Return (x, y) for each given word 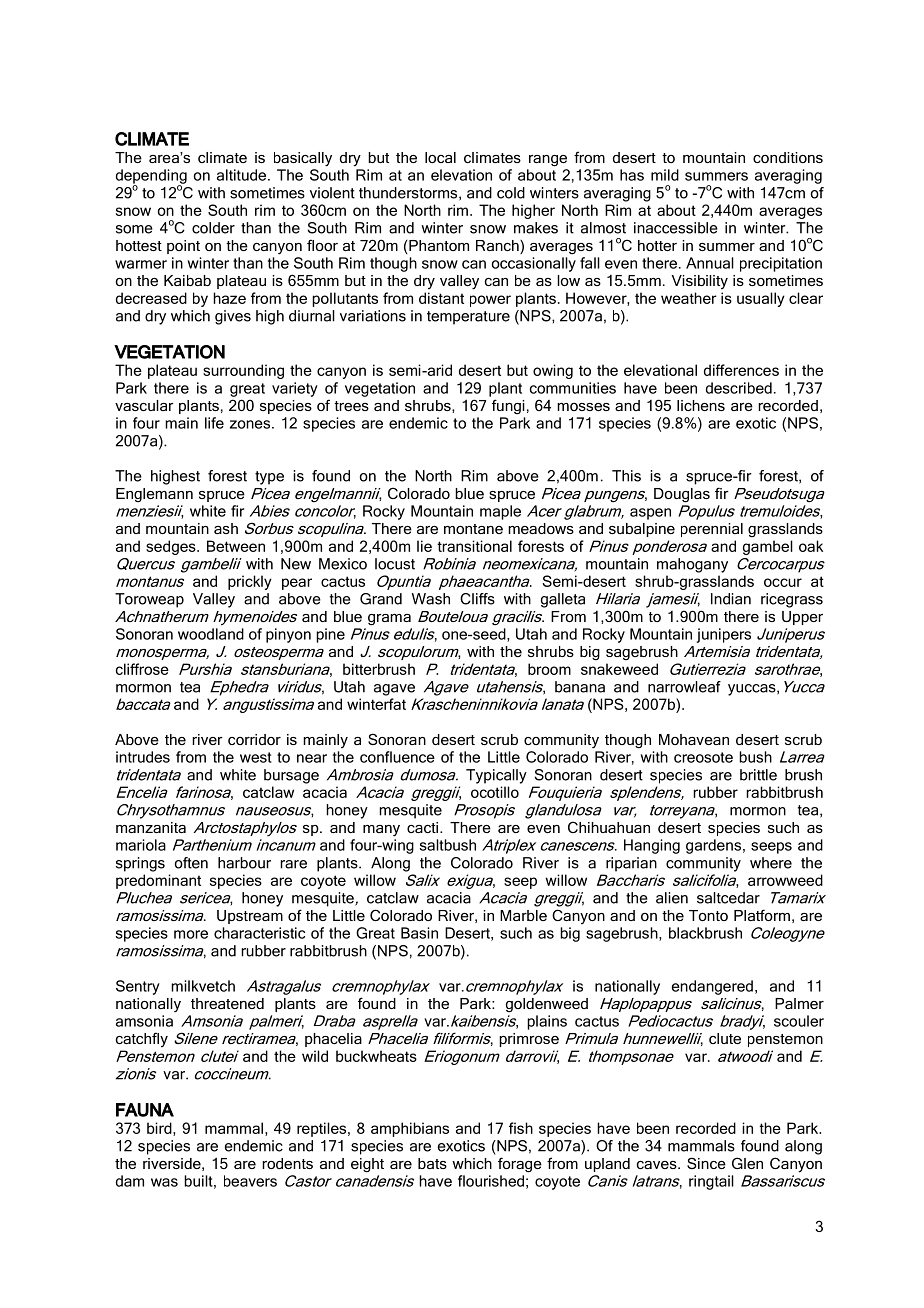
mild (665, 175)
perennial (712, 530)
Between (236, 546)
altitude (243, 175)
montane (473, 529)
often (191, 863)
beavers (250, 1181)
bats (432, 1163)
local (440, 157)
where (771, 863)
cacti (422, 827)
